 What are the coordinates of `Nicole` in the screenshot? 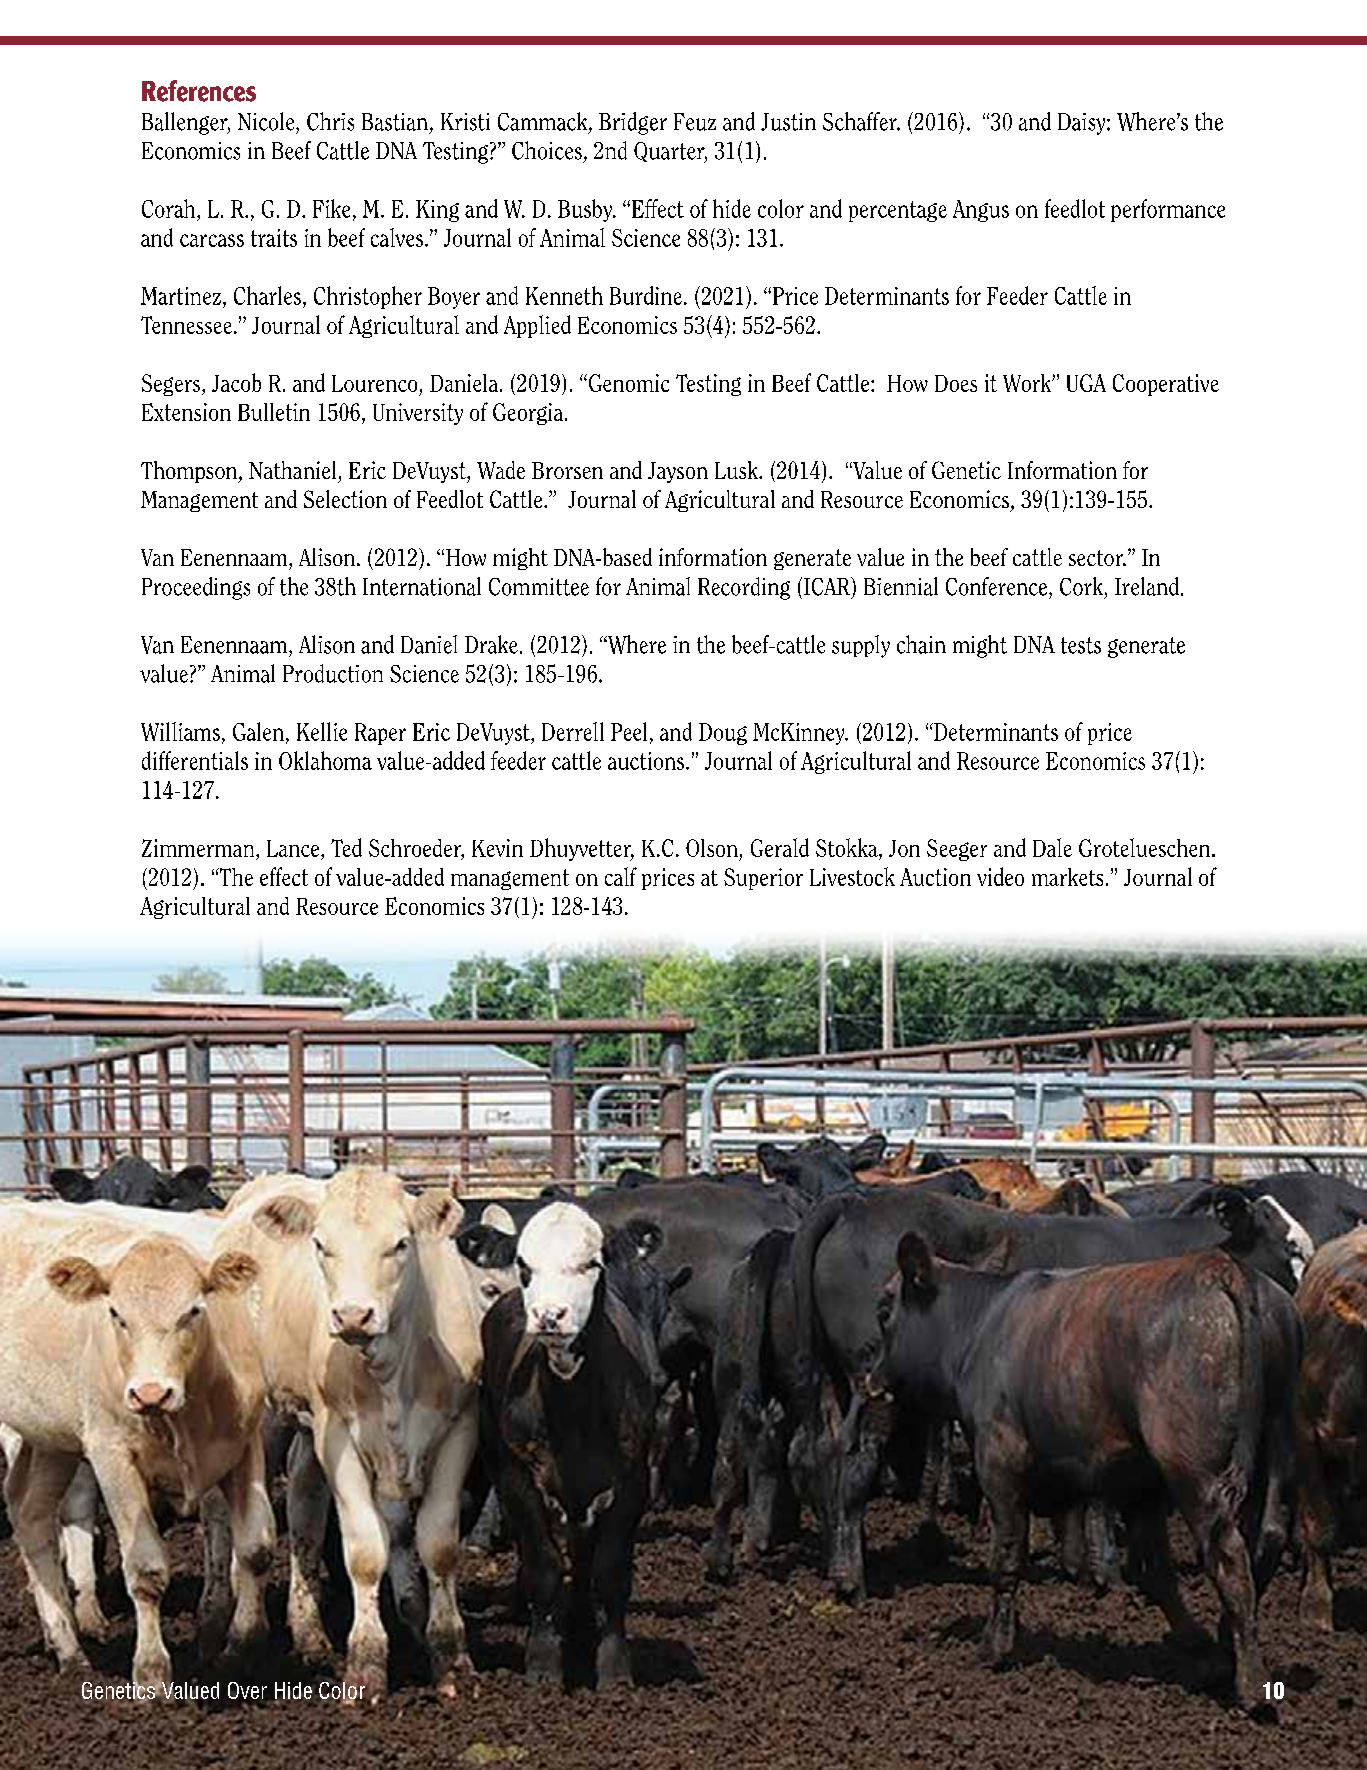 It's located at (267, 121).
